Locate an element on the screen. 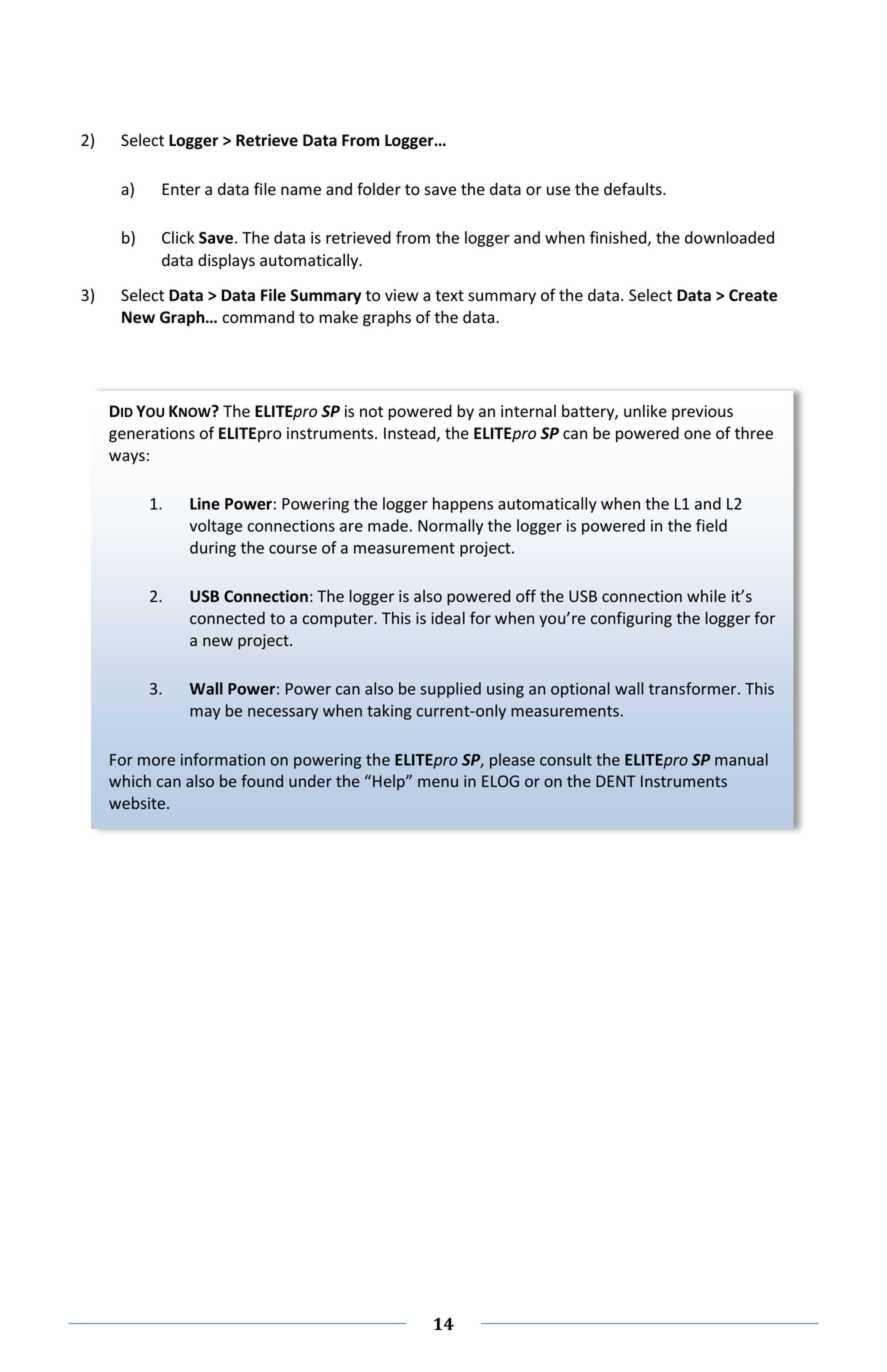  defaults is located at coordinates (634, 189).
